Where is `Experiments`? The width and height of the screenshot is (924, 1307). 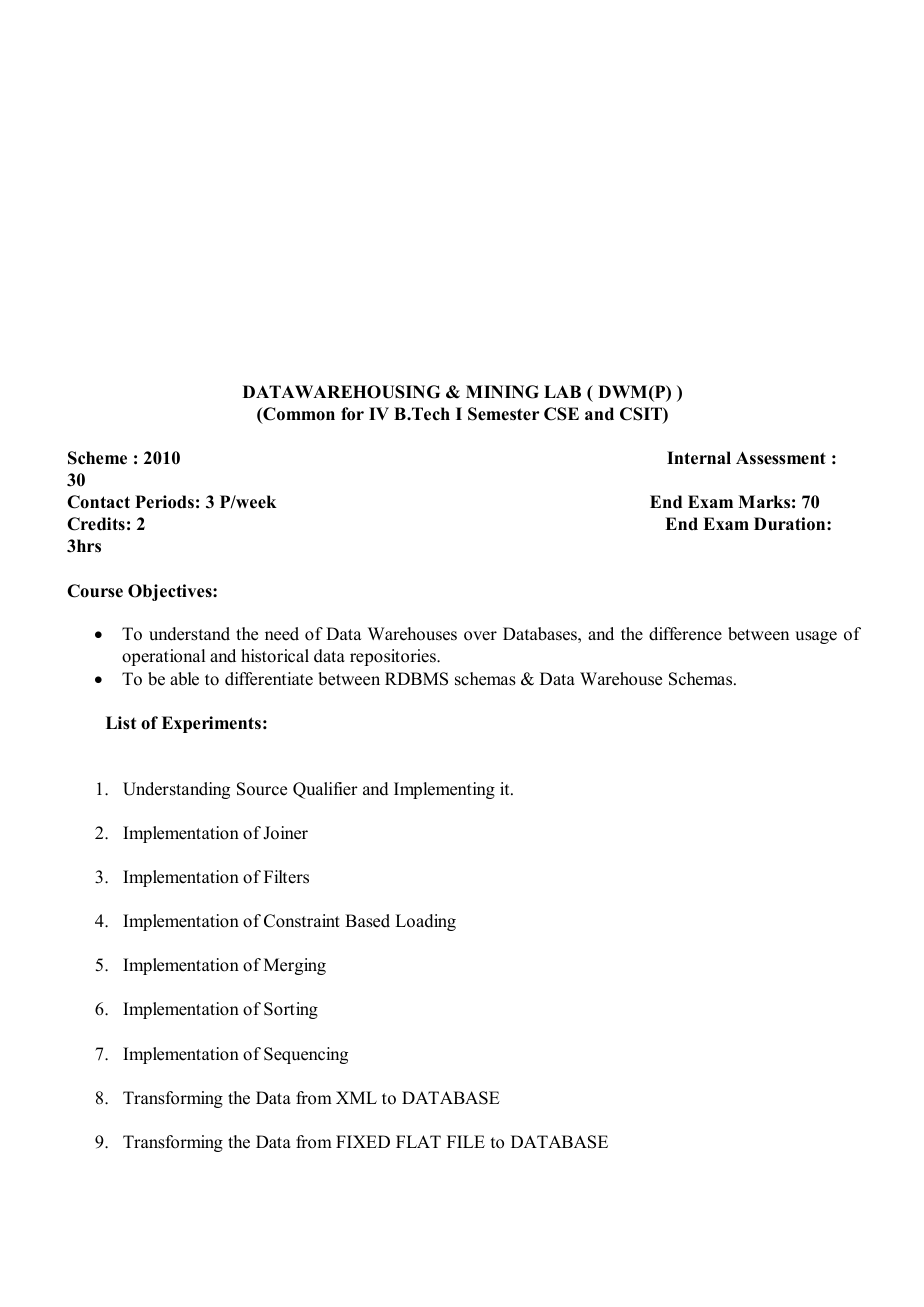 Experiments is located at coordinates (211, 724).
